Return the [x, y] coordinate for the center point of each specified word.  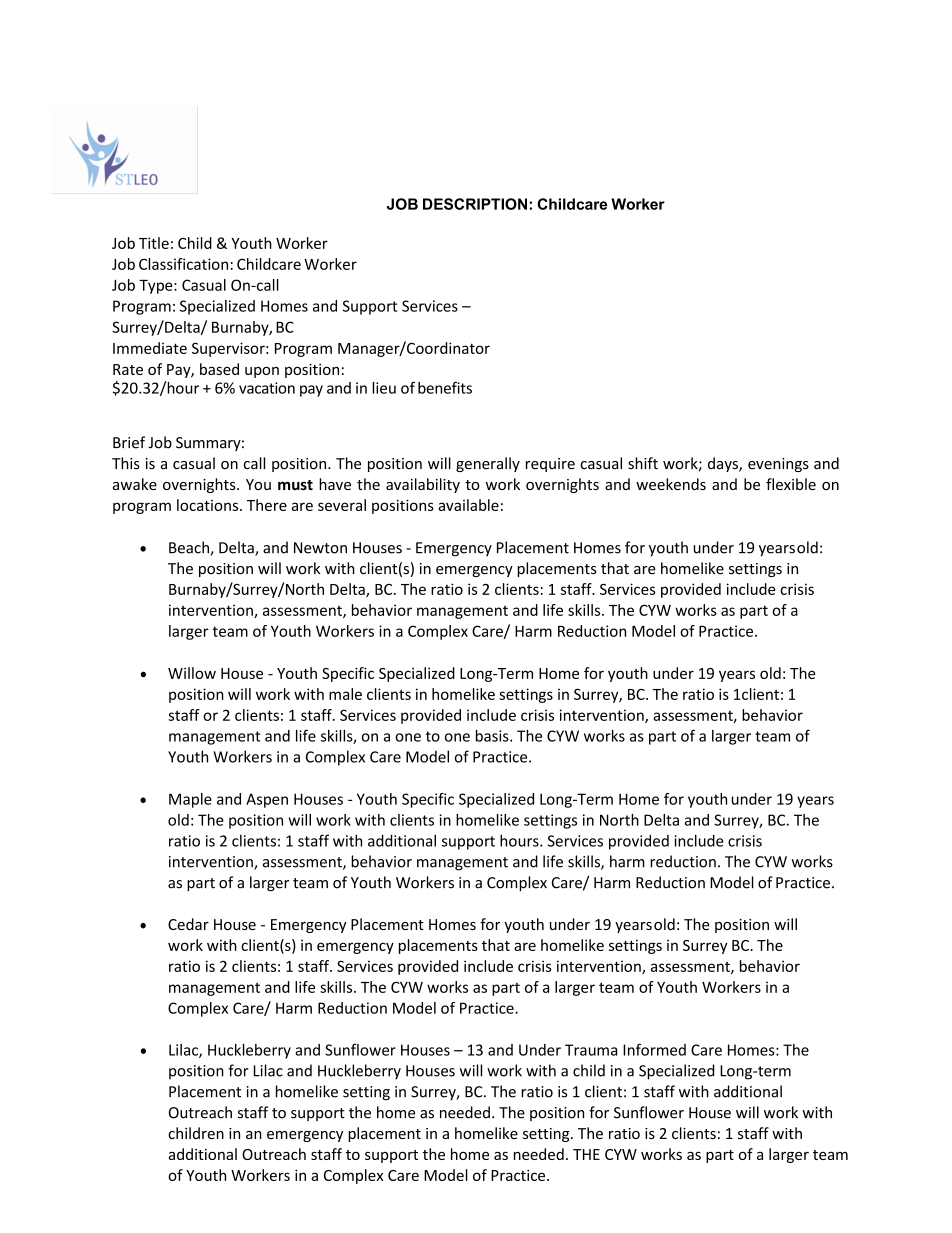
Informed [654, 1049]
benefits [445, 388]
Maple [190, 800]
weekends [671, 484]
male [345, 694]
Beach [190, 548]
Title [154, 243]
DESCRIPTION [475, 204]
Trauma [591, 1050]
